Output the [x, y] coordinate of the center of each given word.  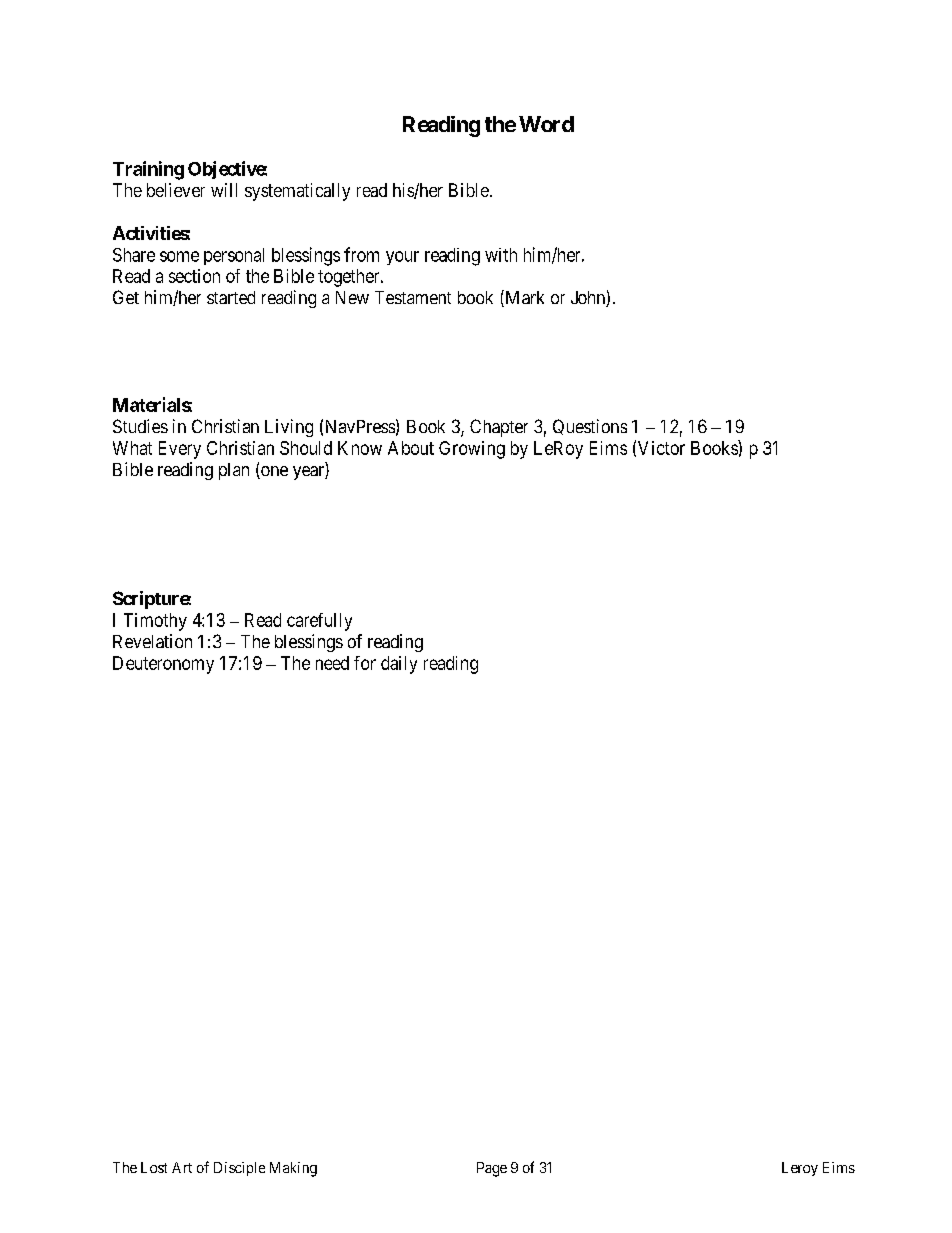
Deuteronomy [163, 665]
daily [399, 665]
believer [176, 190]
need [332, 663]
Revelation [152, 641]
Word [546, 124]
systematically [297, 192]
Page [492, 1169]
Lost [154, 1167]
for [365, 663]
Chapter [499, 428]
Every [180, 450]
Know [360, 448]
